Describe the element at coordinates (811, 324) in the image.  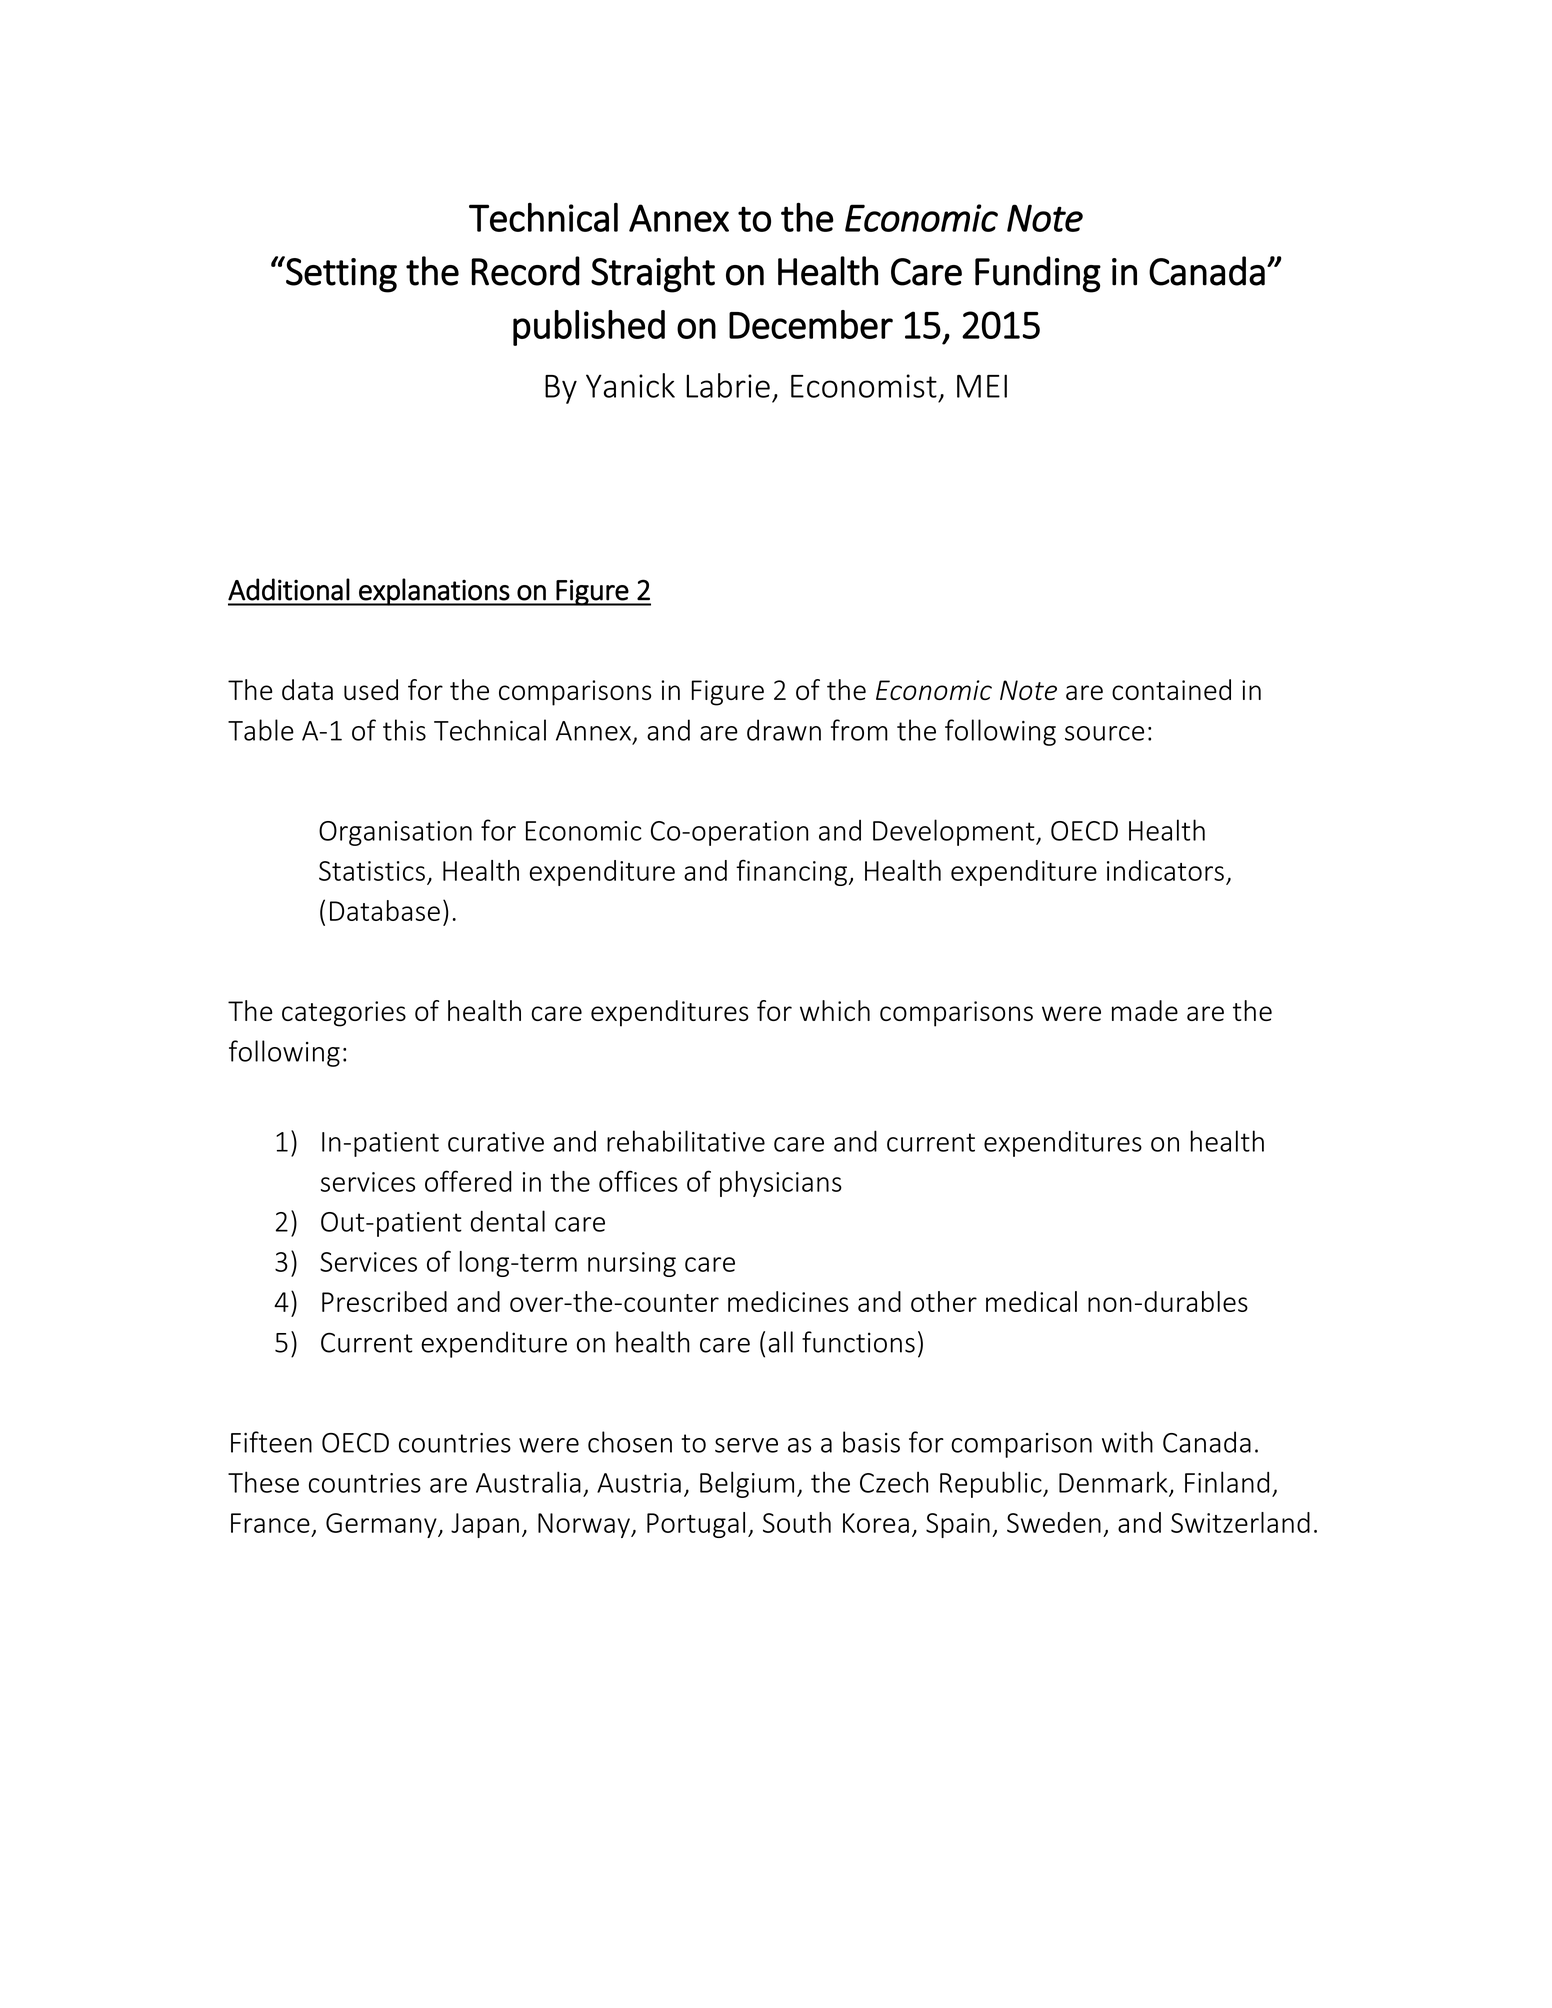
I see `December` at that location.
